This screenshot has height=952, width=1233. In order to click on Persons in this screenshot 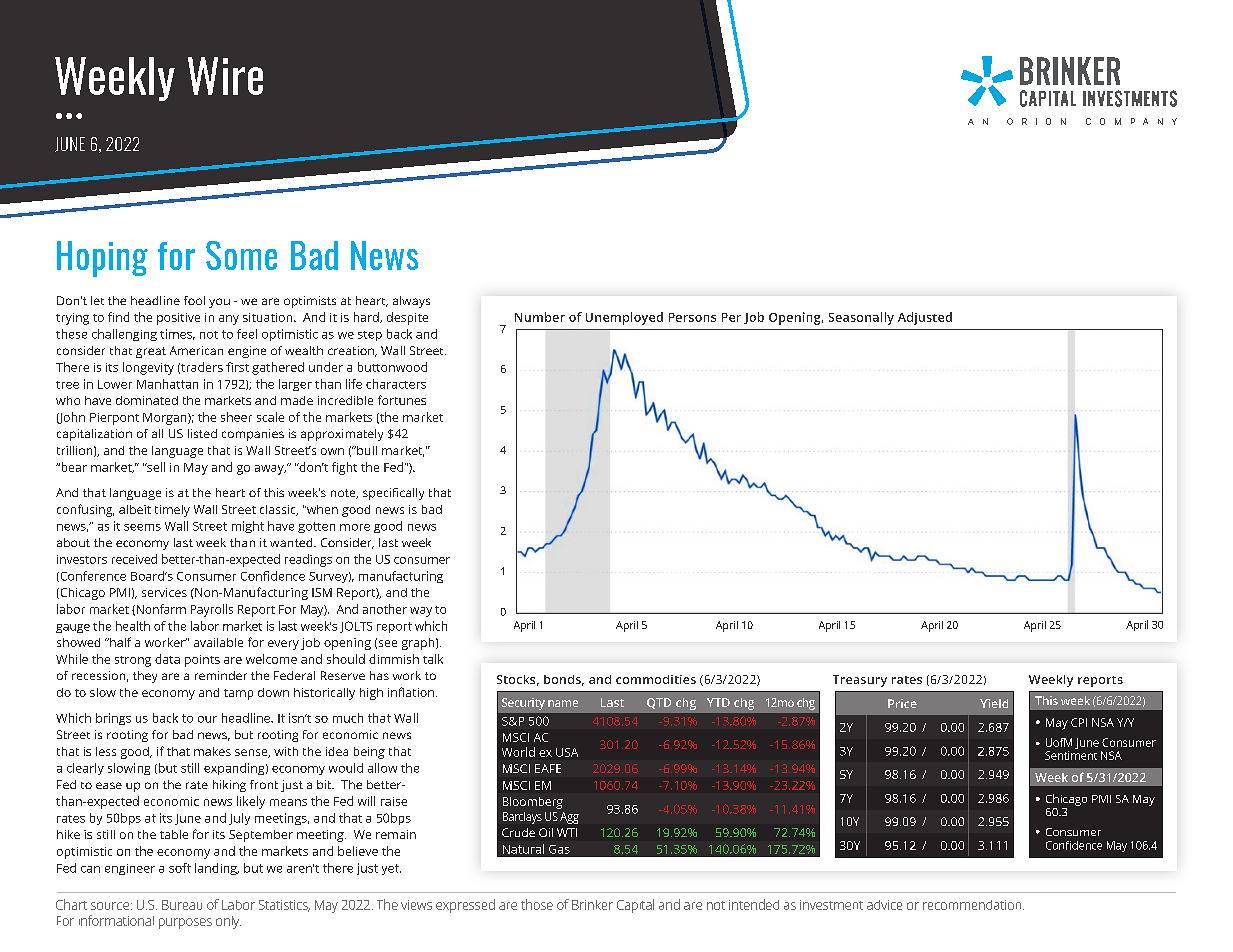, I will do `click(692, 317)`.
